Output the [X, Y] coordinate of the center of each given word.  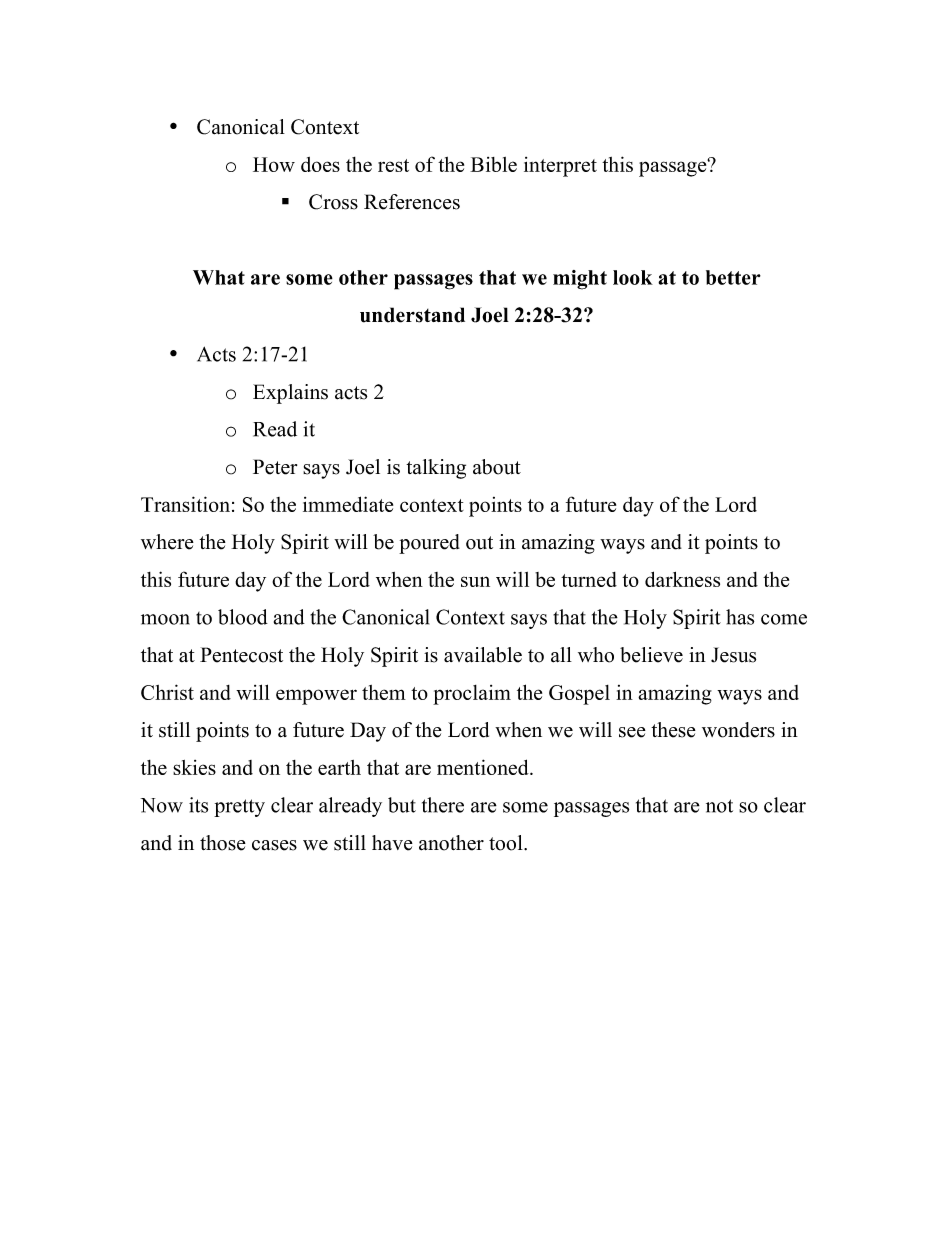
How [274, 164]
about [497, 467]
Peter [275, 467]
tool [507, 843]
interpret [560, 167]
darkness [682, 579]
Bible [493, 164]
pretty [239, 808]
